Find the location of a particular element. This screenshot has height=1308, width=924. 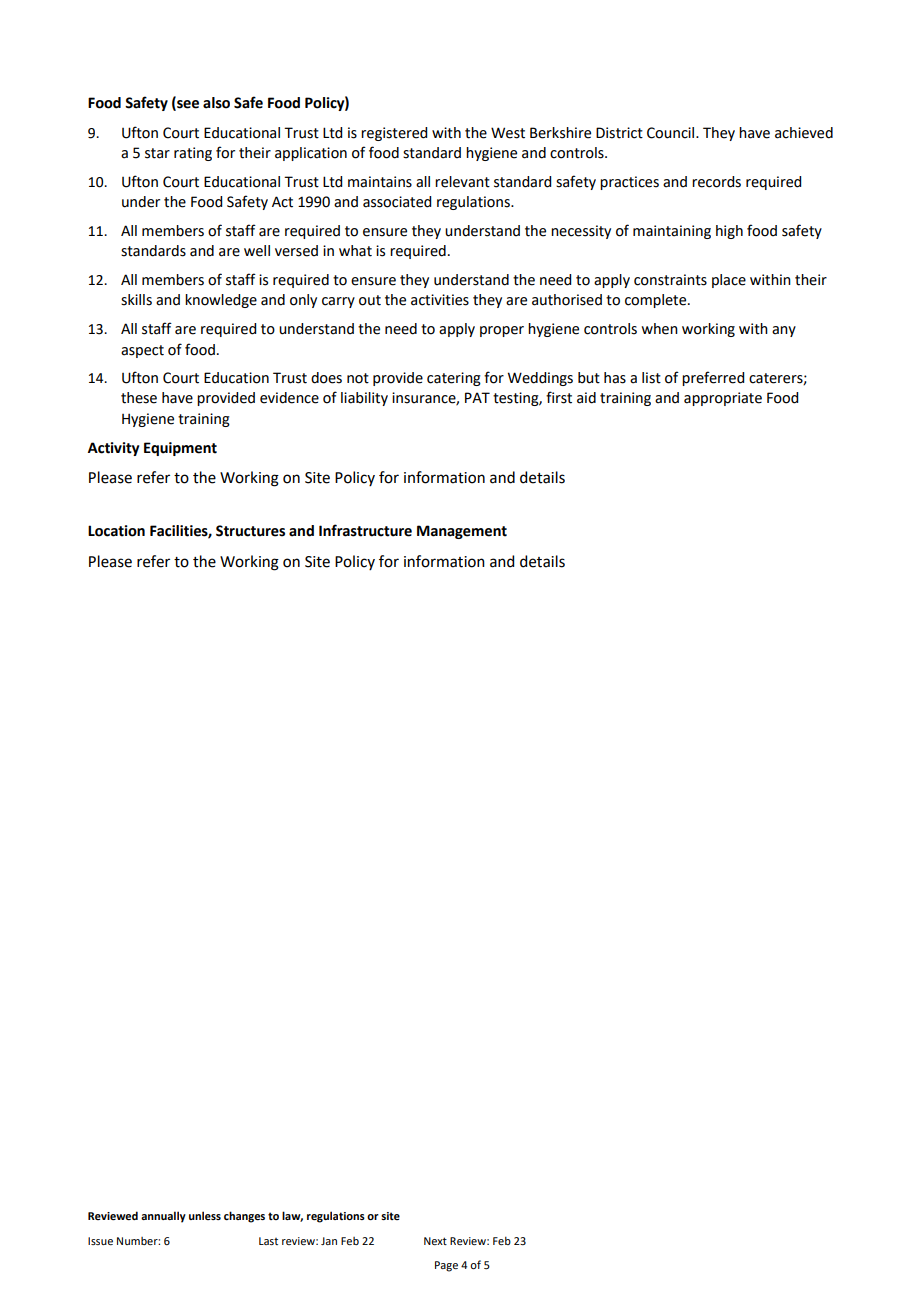

unless is located at coordinates (205, 1215).
